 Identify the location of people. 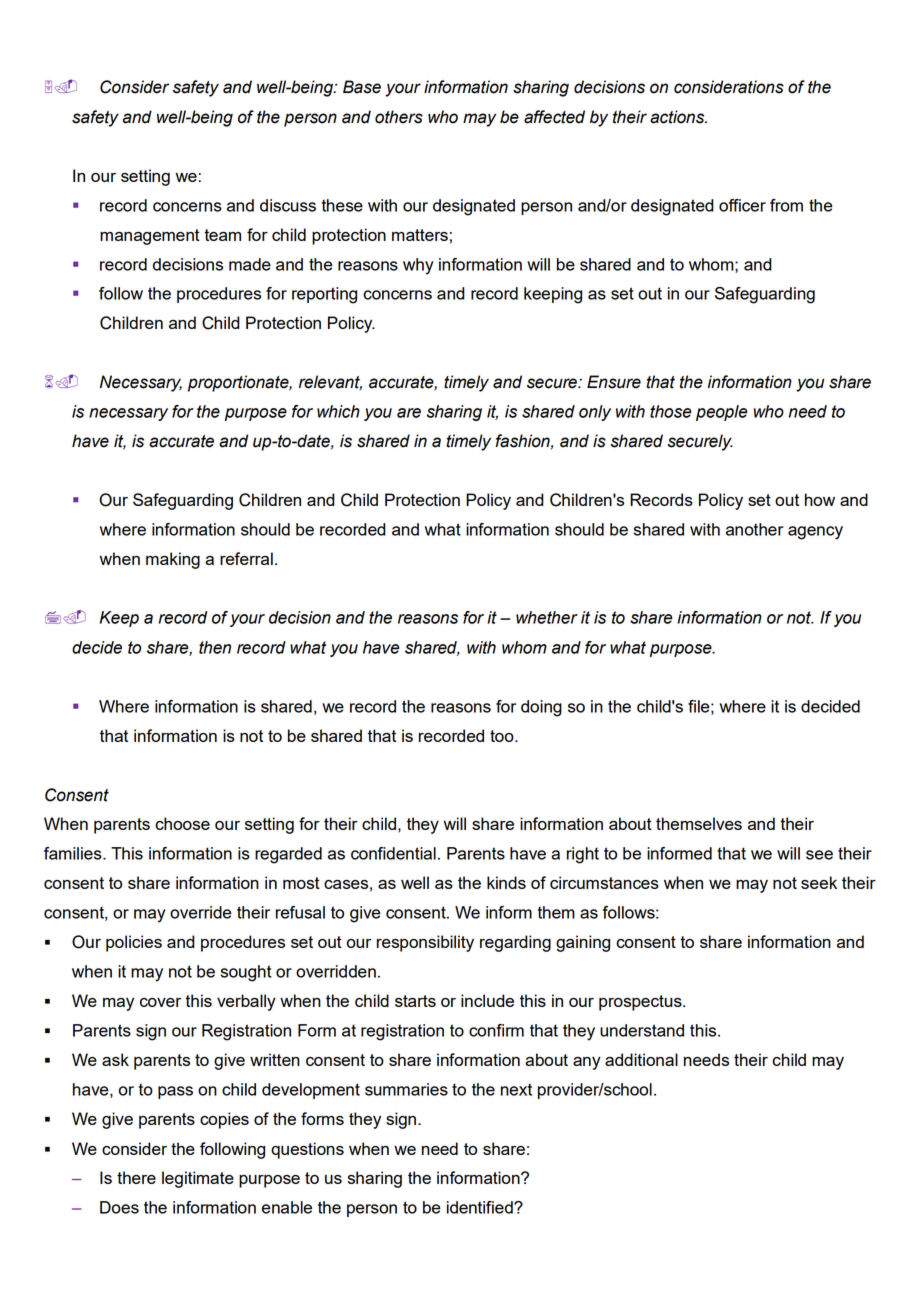
(721, 413).
